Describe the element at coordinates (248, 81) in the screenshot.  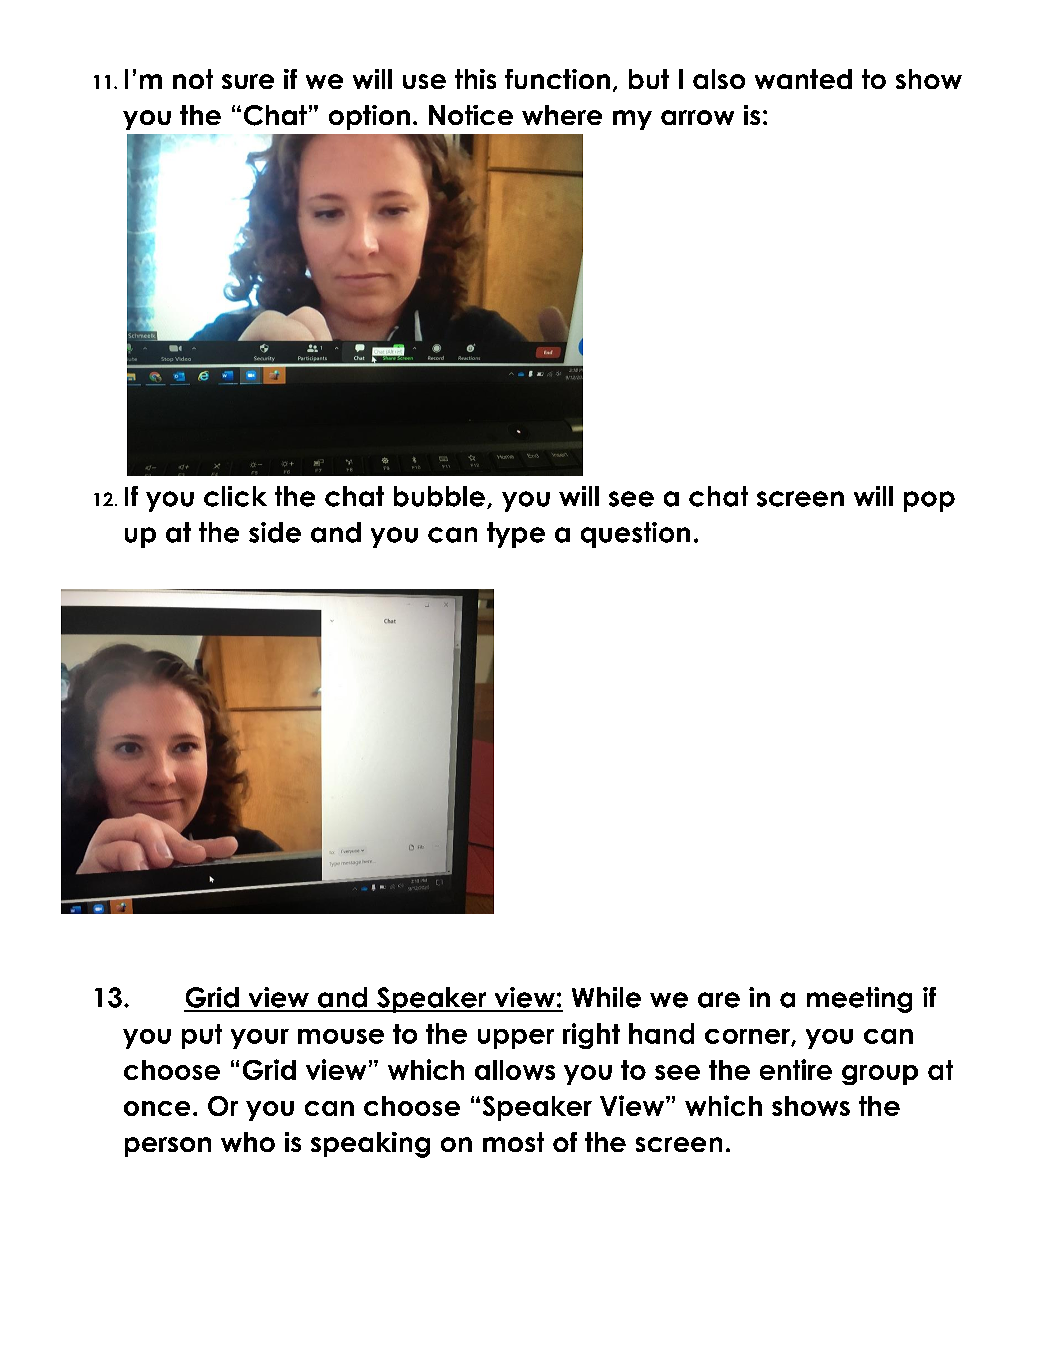
I see `sure` at that location.
